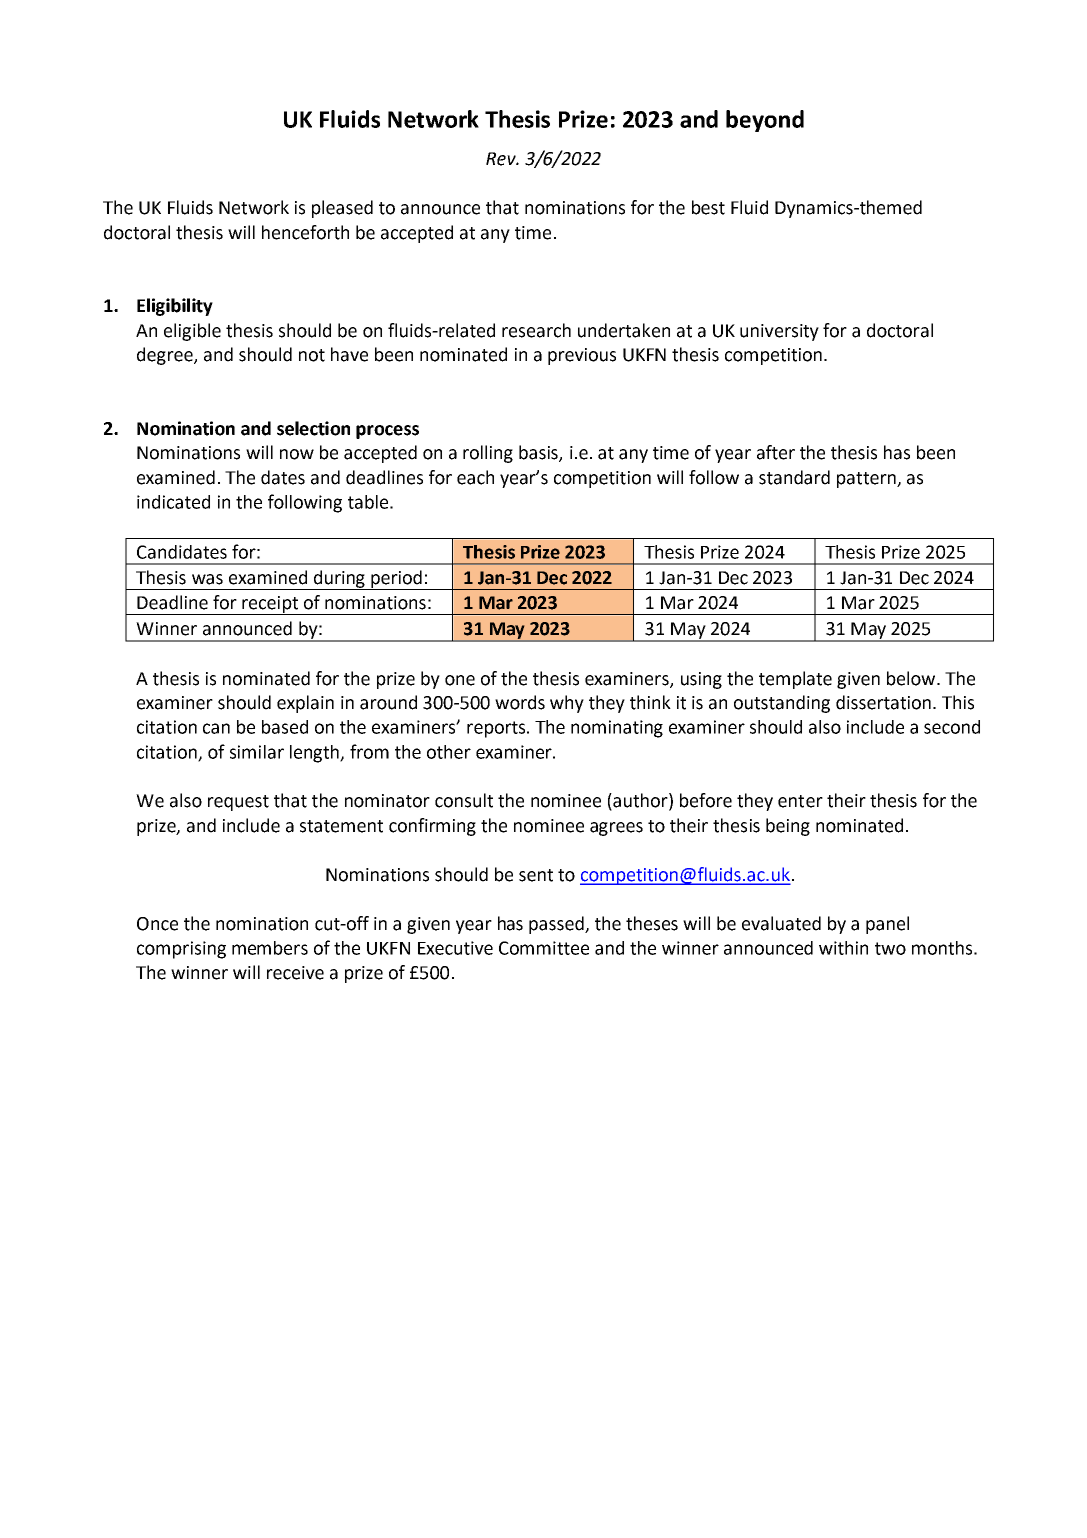  Describe the element at coordinates (238, 803) in the screenshot. I see `request` at that location.
